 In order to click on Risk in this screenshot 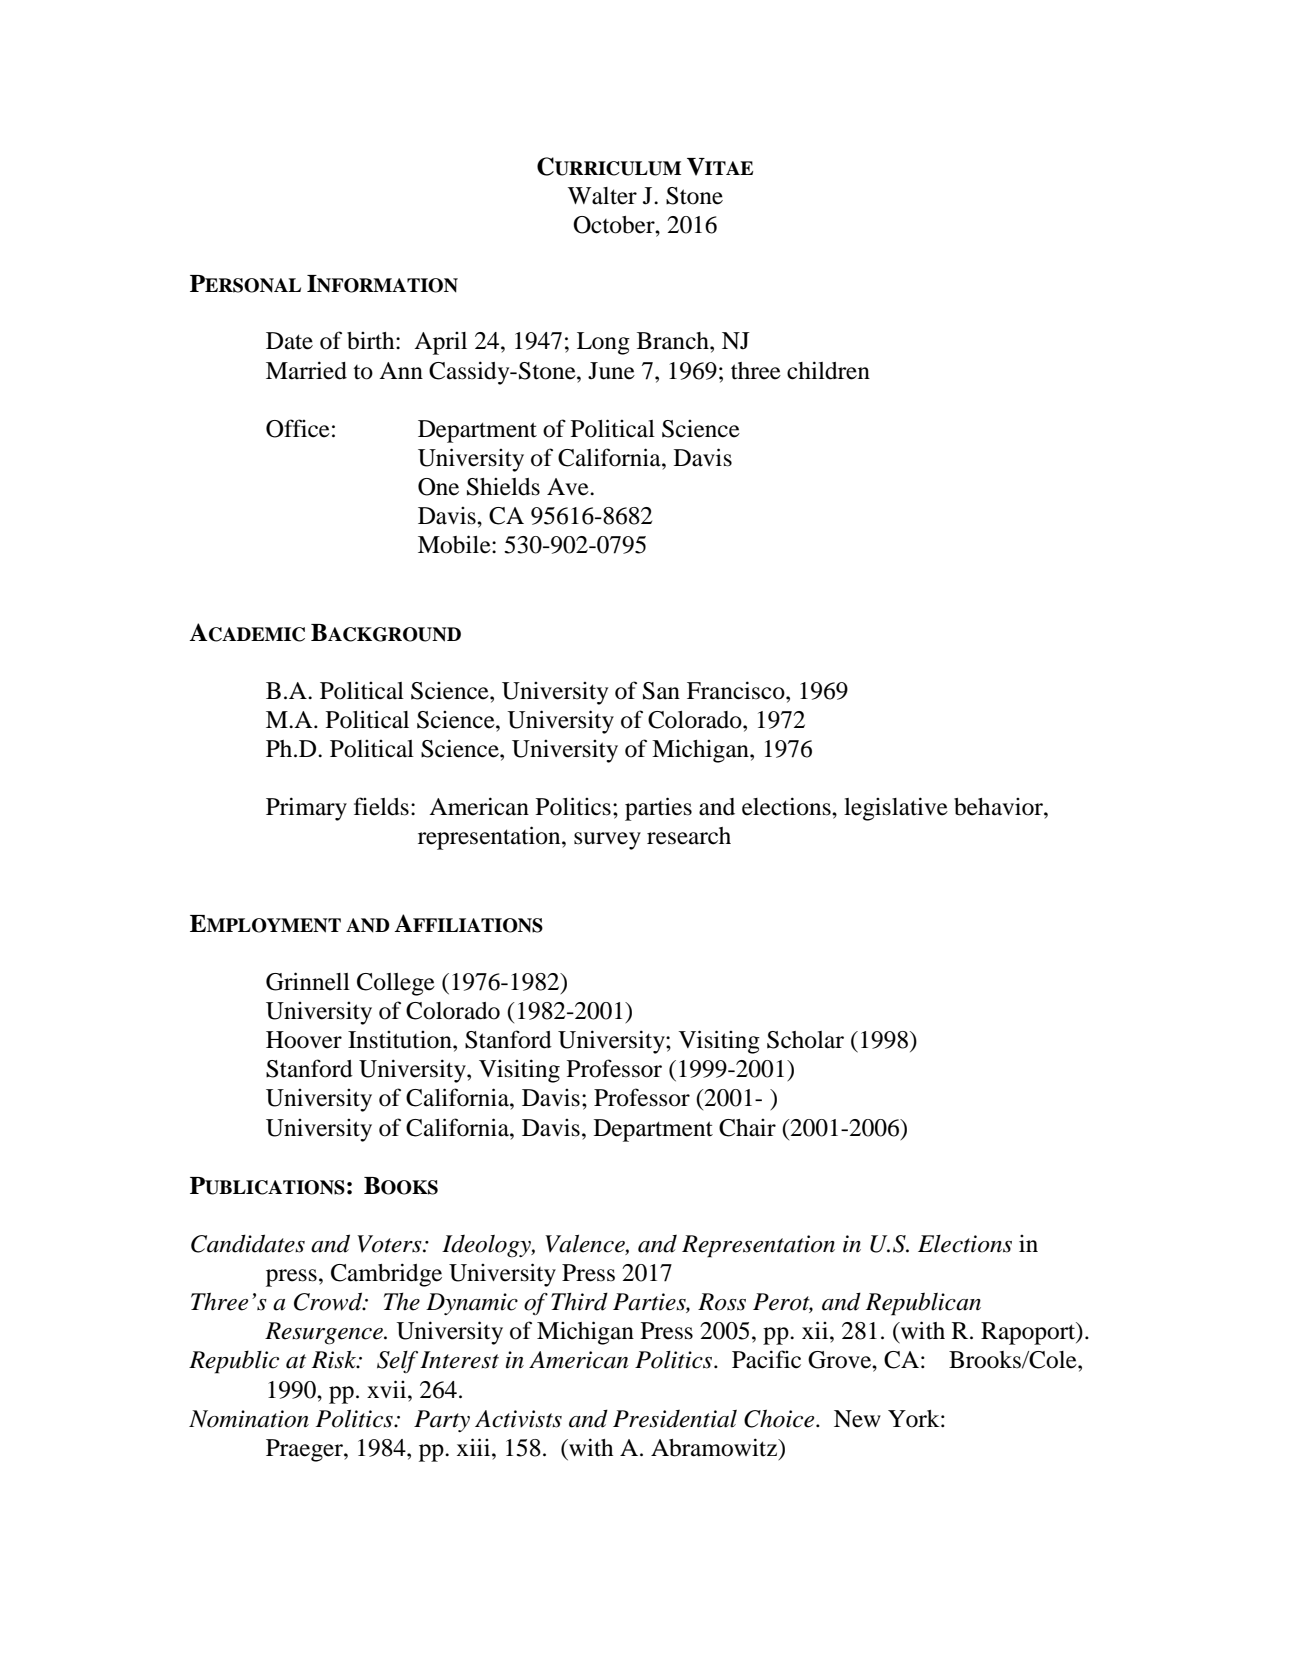, I will do `click(335, 1360)`.
